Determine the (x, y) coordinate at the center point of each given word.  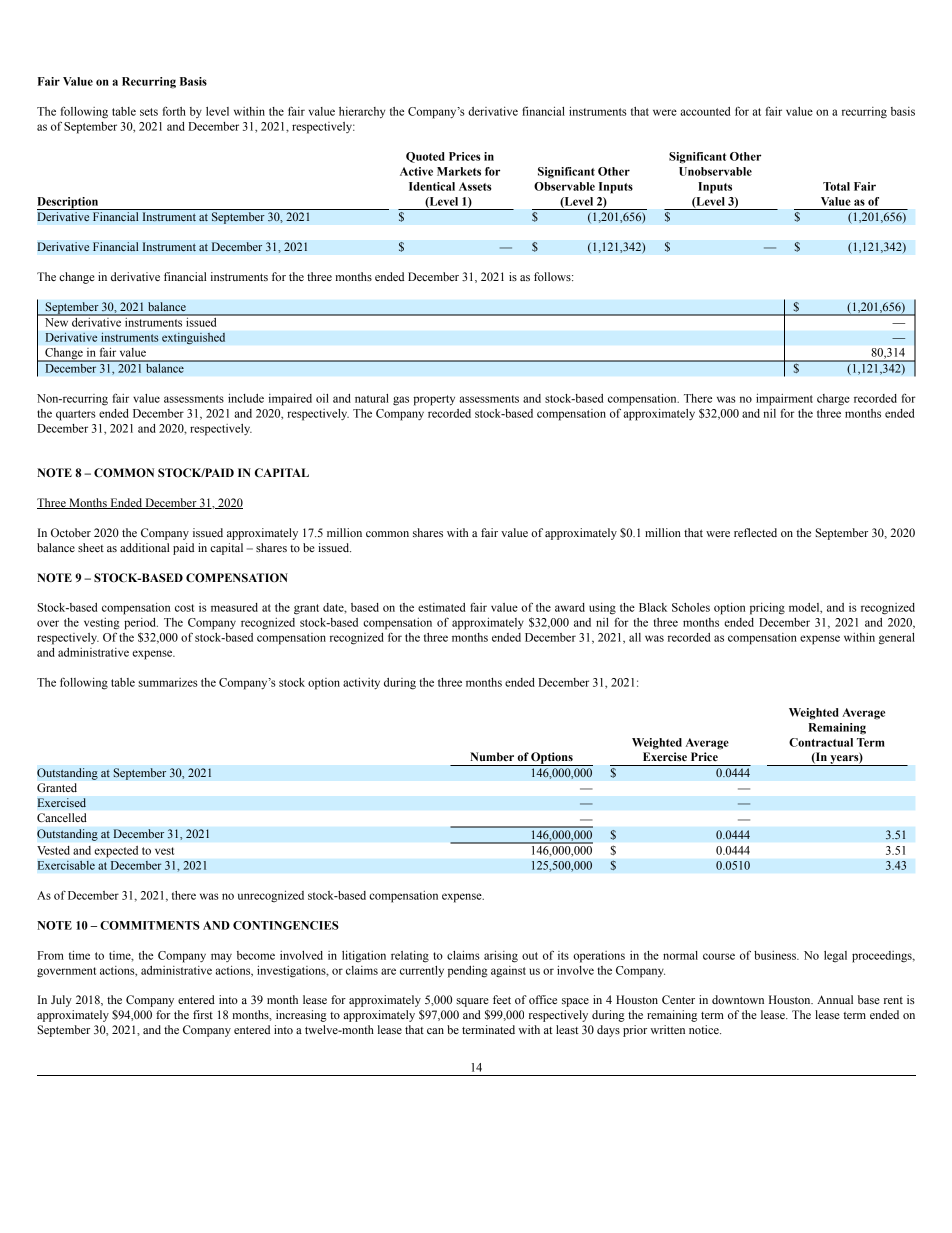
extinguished (193, 338)
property (434, 400)
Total (836, 186)
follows (553, 276)
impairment (784, 399)
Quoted (425, 157)
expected (116, 851)
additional (145, 547)
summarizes (167, 682)
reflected (755, 532)
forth (174, 111)
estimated (442, 607)
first (203, 1014)
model (805, 608)
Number (492, 756)
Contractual (821, 742)
